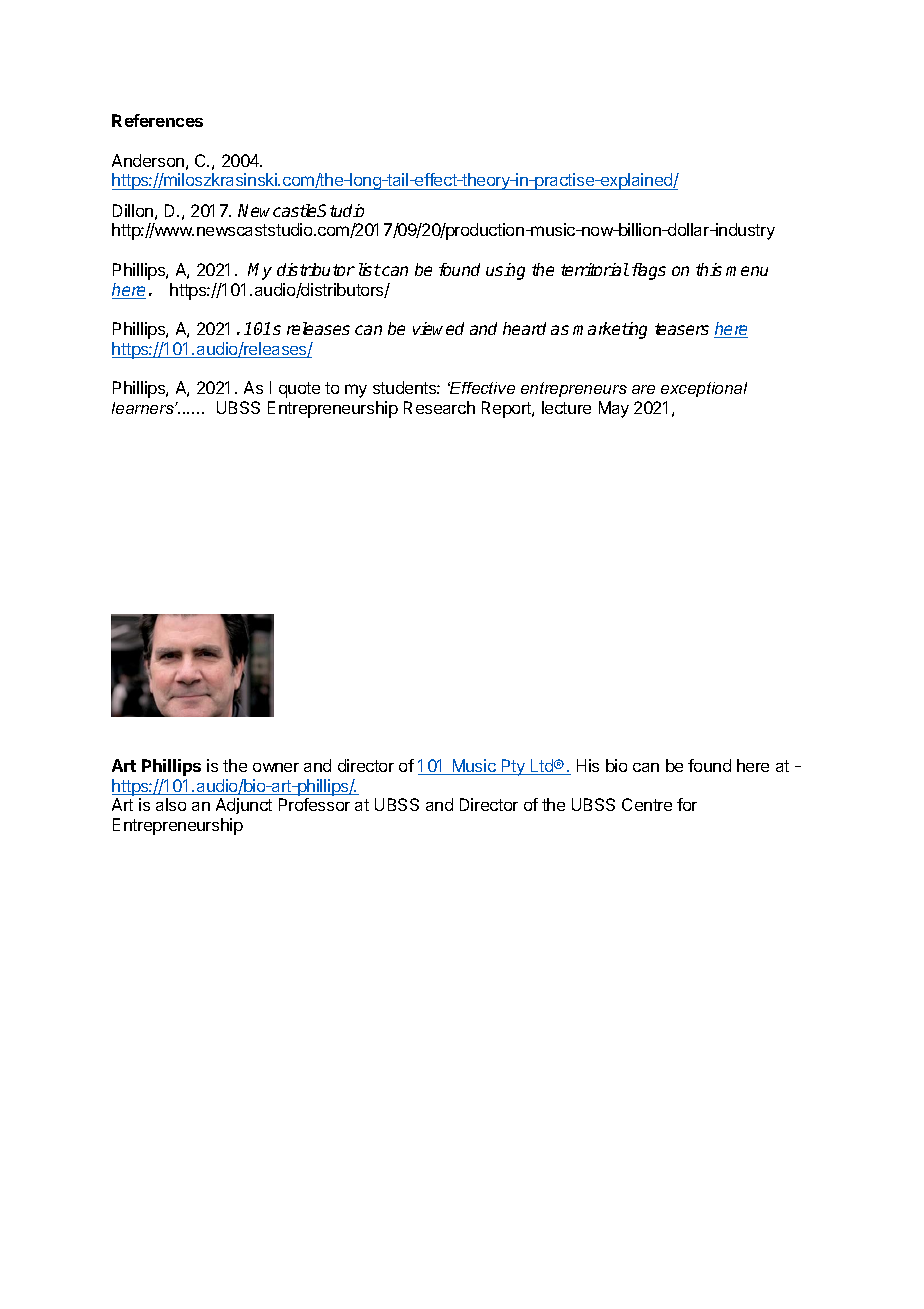  I want to click on Anderson, so click(148, 160).
